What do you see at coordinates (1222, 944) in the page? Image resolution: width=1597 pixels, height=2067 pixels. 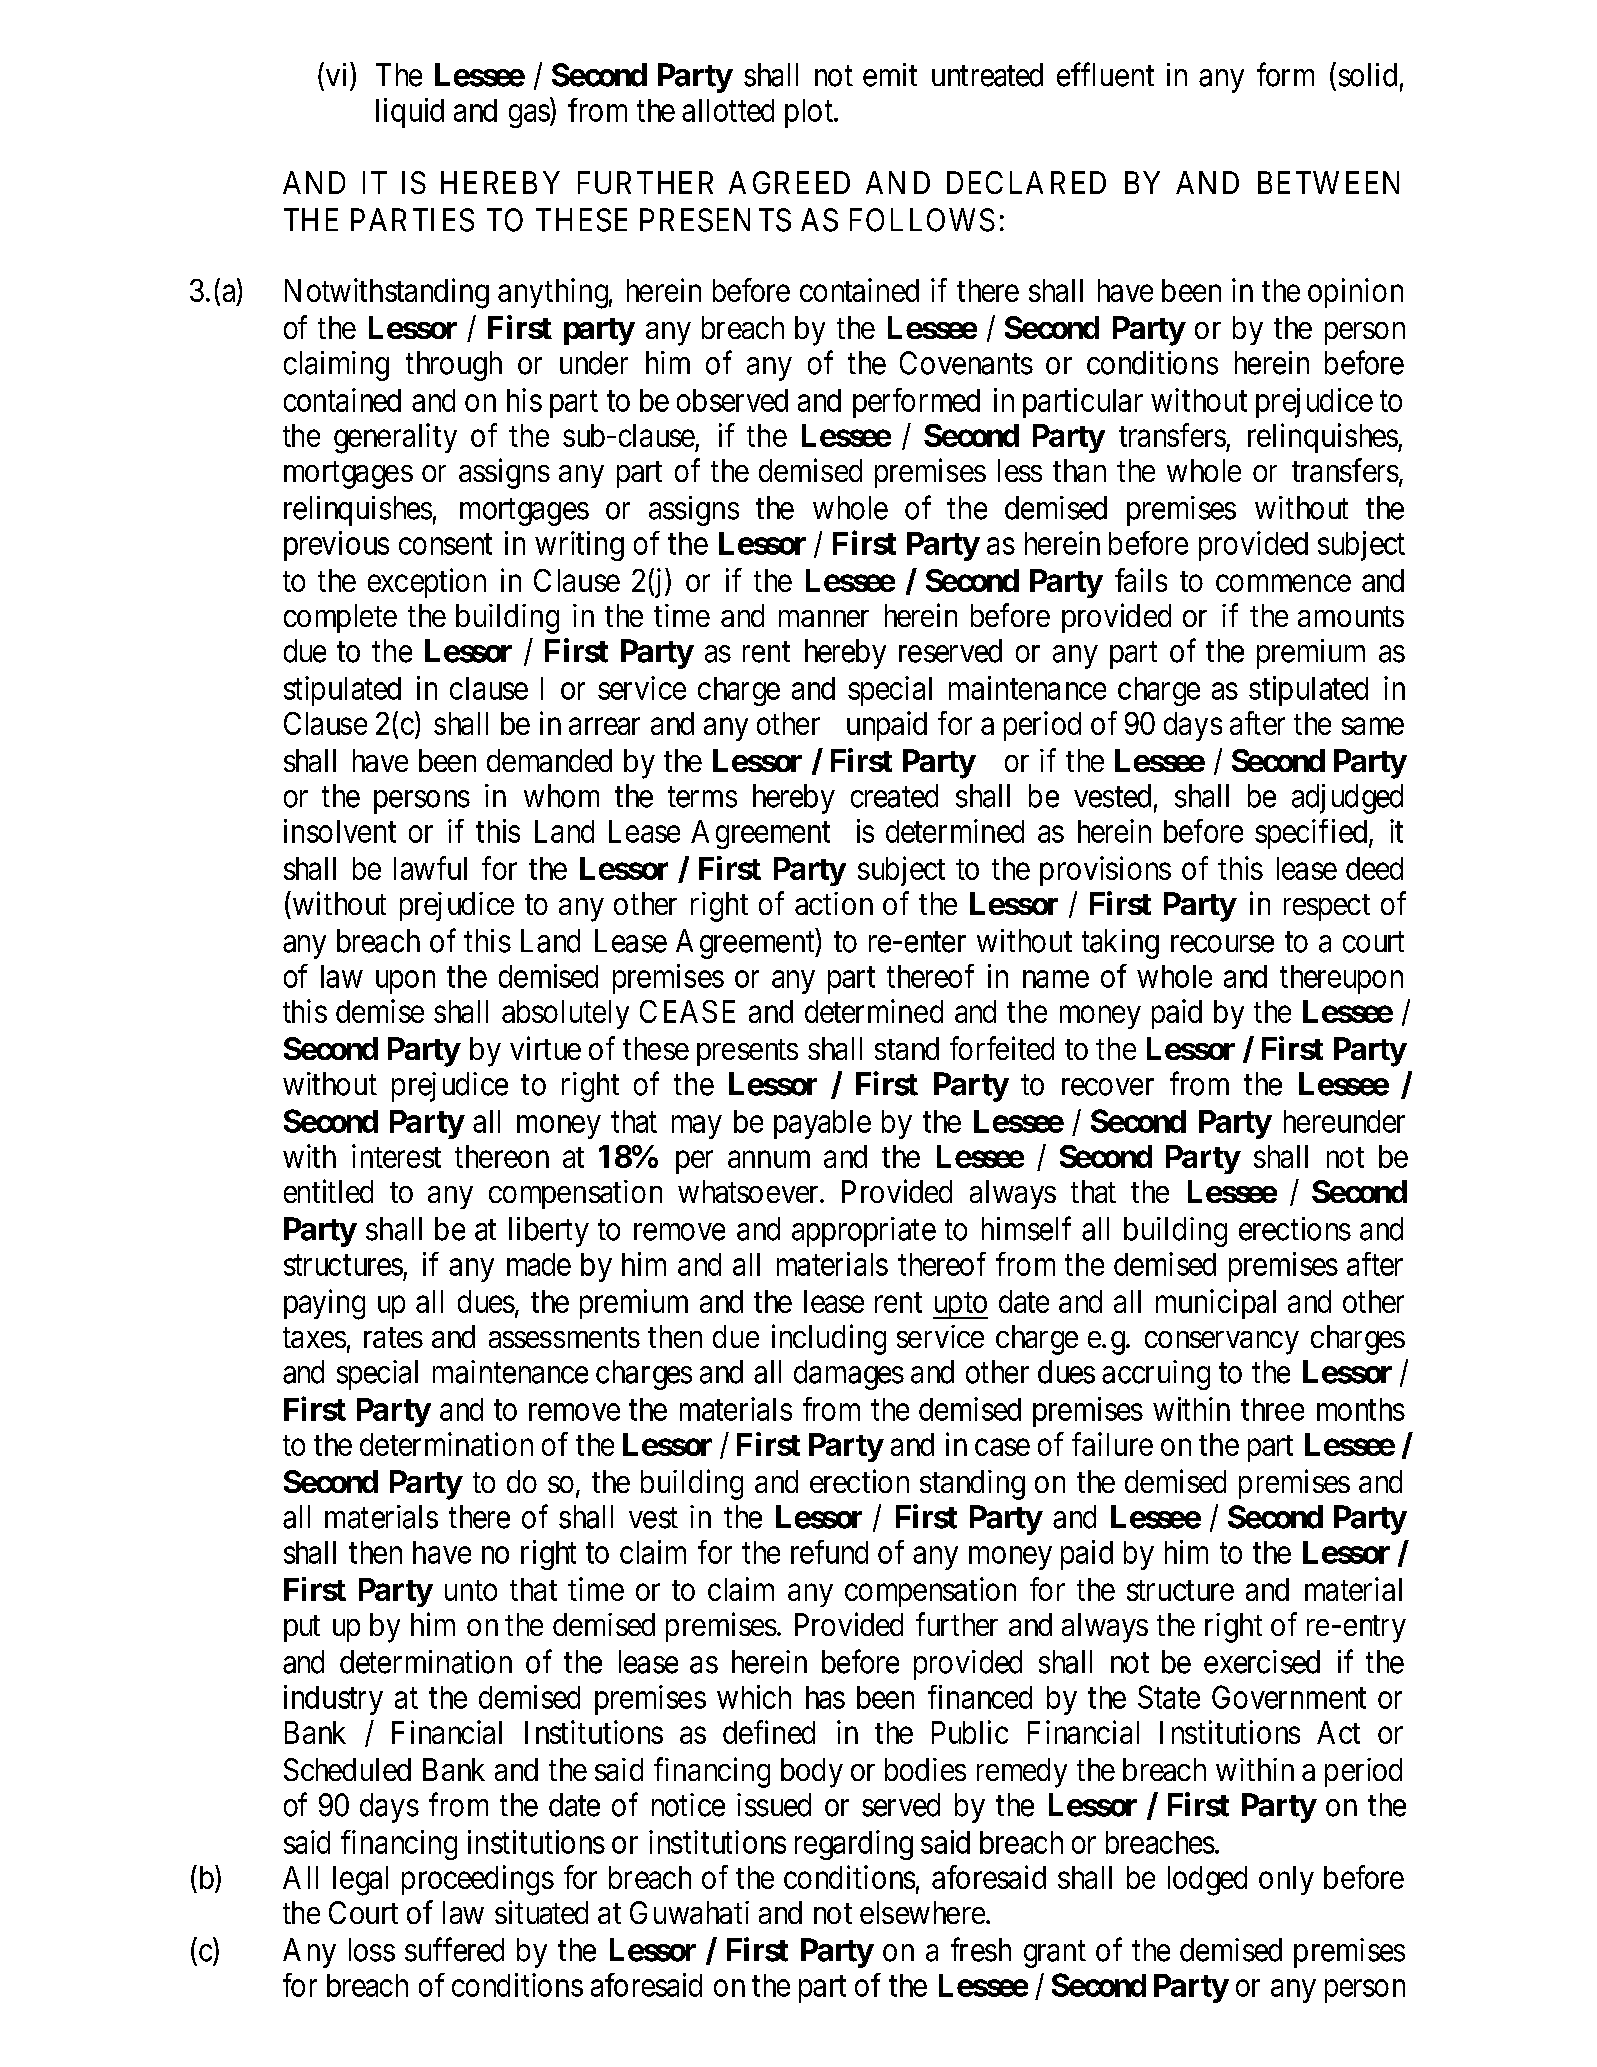 I see `recourse` at bounding box center [1222, 944].
